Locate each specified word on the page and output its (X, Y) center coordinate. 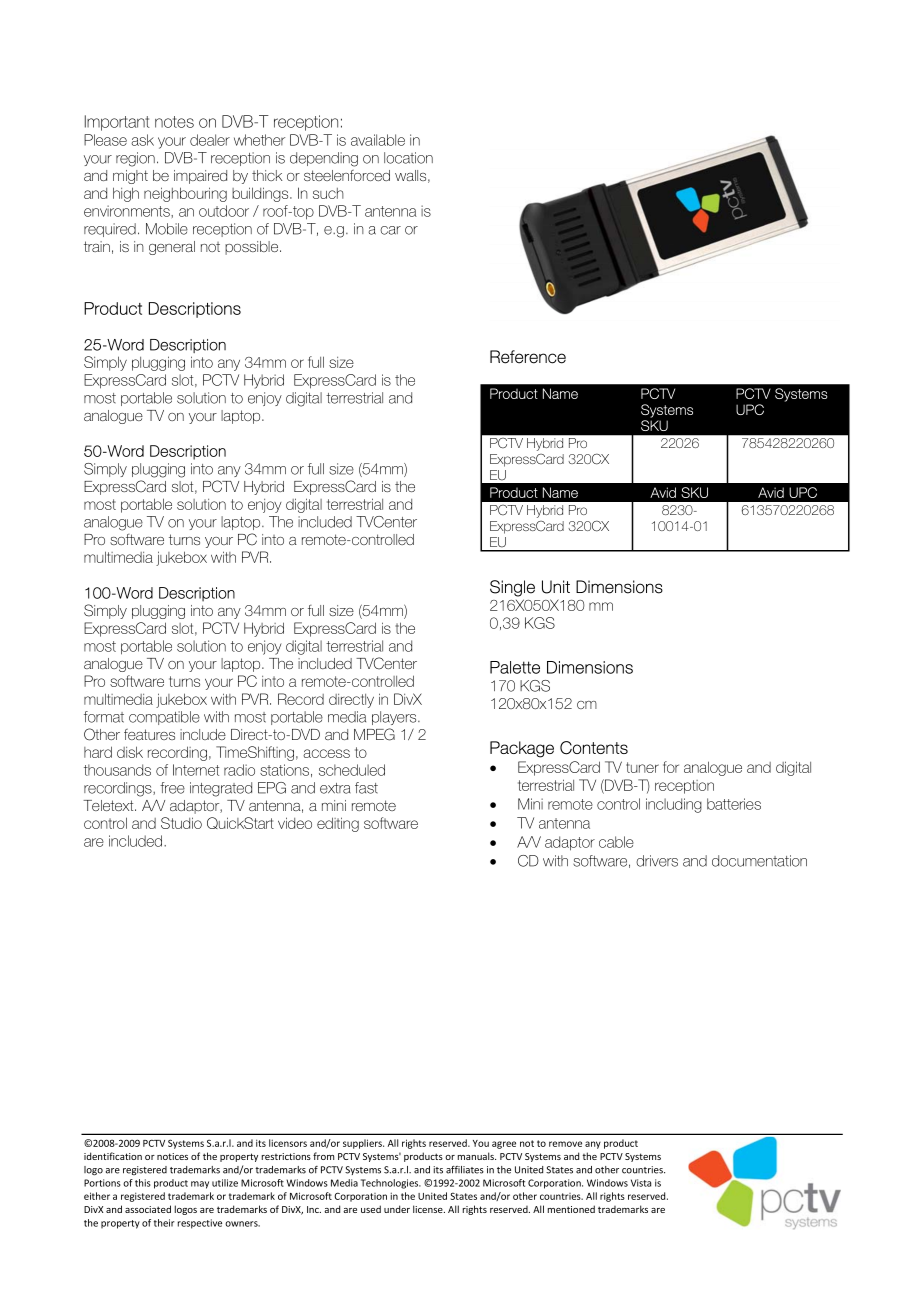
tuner (642, 767)
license (429, 1209)
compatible (164, 718)
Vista (641, 1183)
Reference (528, 357)
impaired (200, 177)
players (395, 718)
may (200, 1185)
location (408, 158)
